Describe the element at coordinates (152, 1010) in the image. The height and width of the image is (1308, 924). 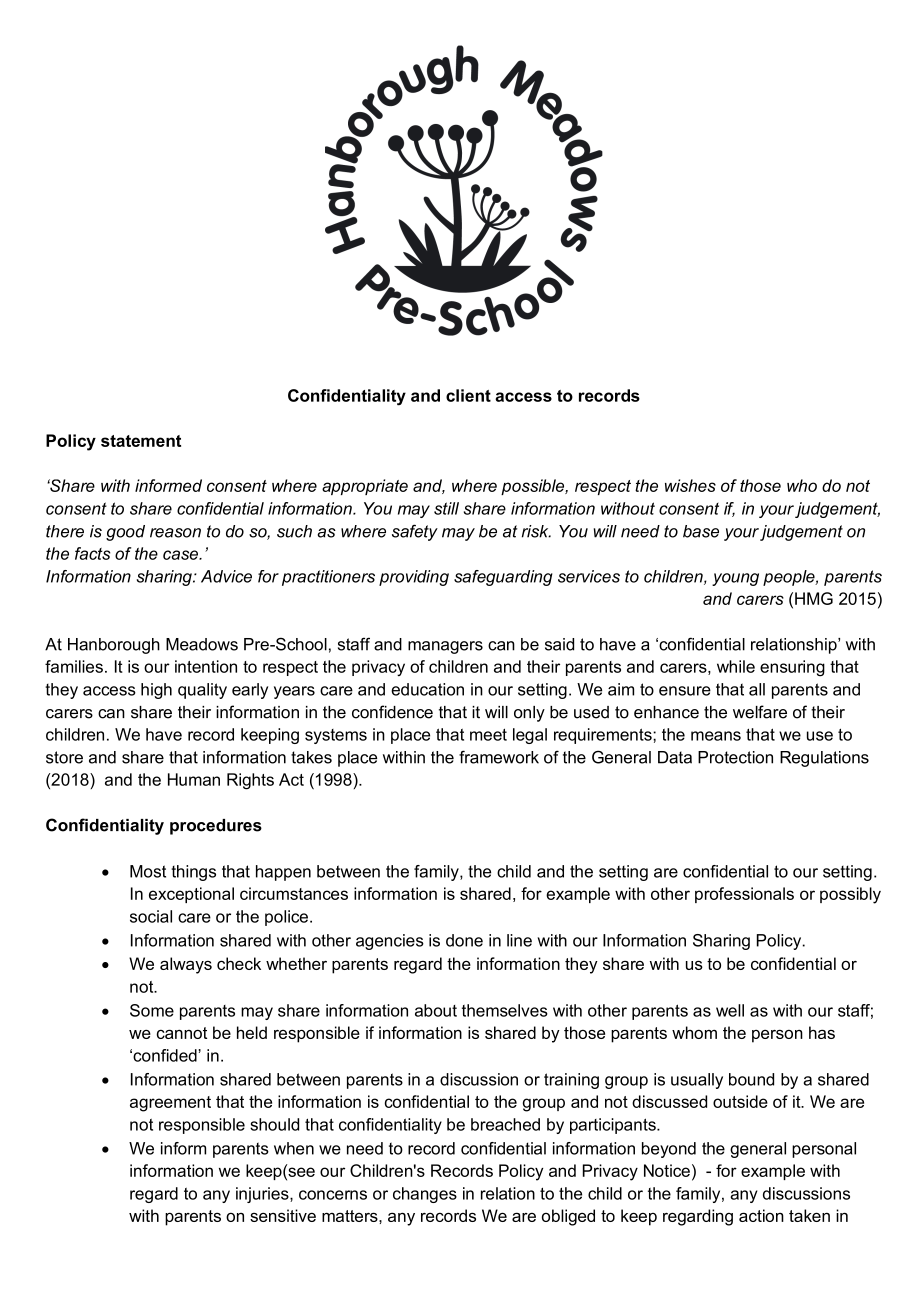
I see `Some` at that location.
